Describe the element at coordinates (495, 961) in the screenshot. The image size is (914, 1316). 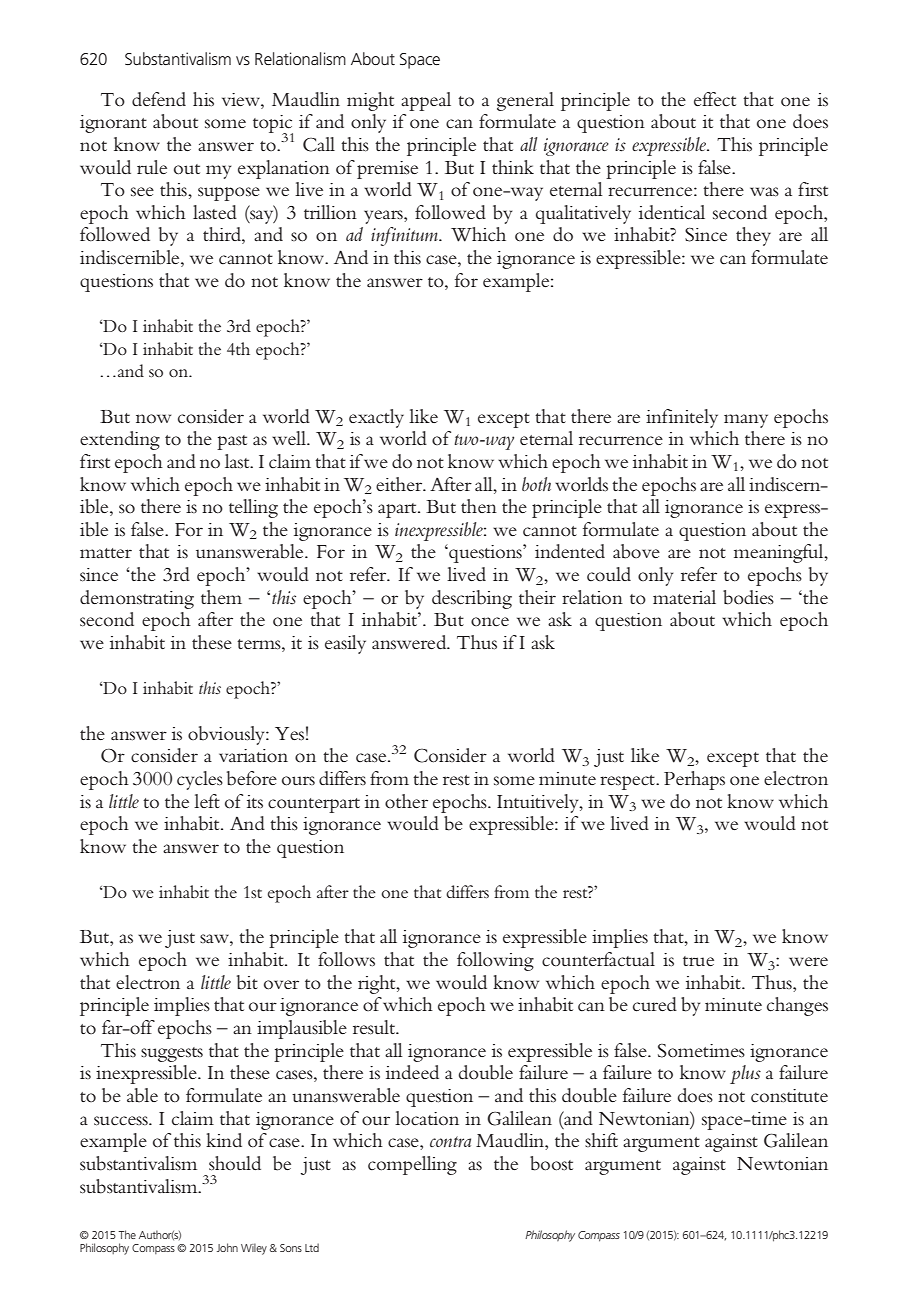
I see `following` at that location.
